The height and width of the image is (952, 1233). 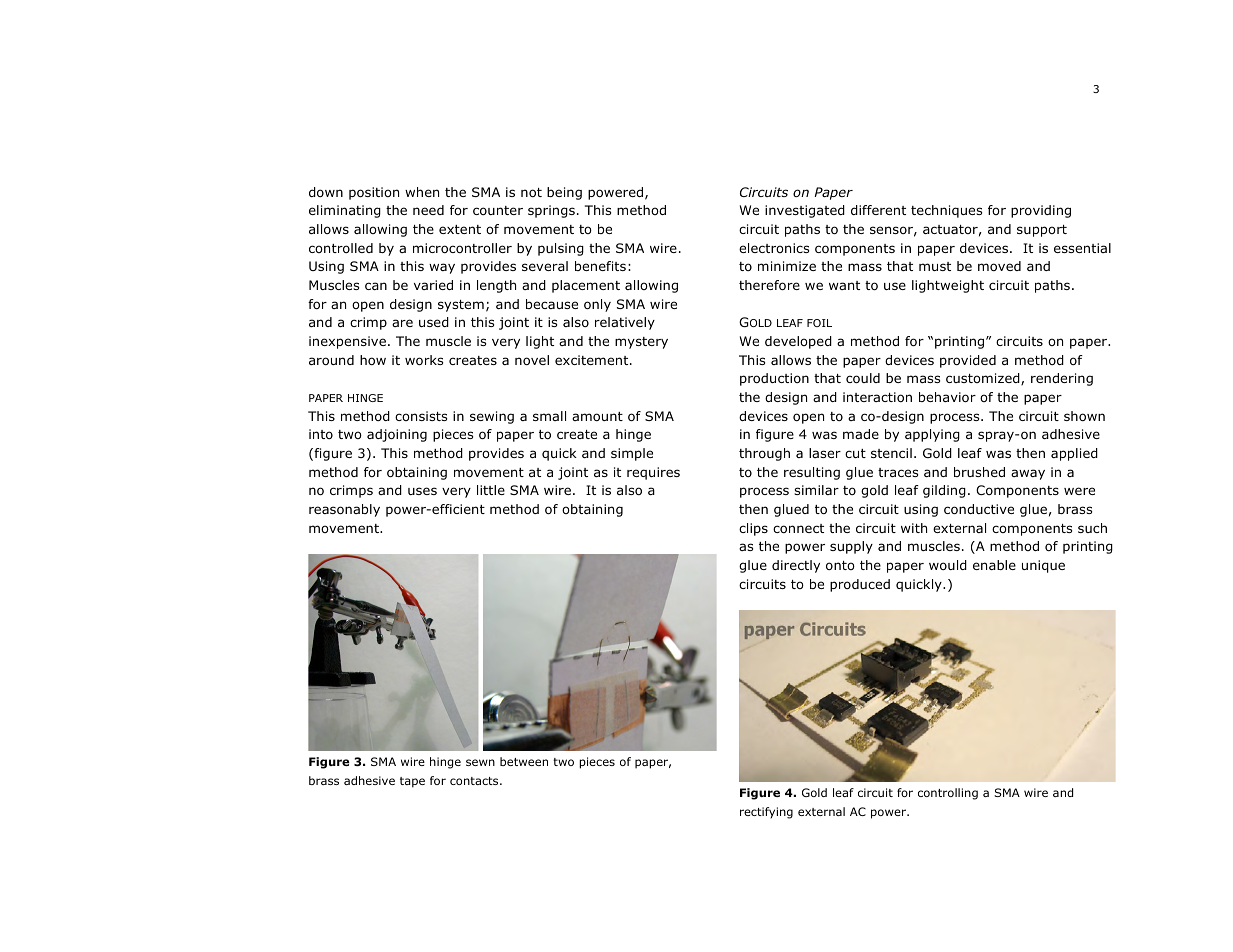 I want to click on enable, so click(x=994, y=565).
